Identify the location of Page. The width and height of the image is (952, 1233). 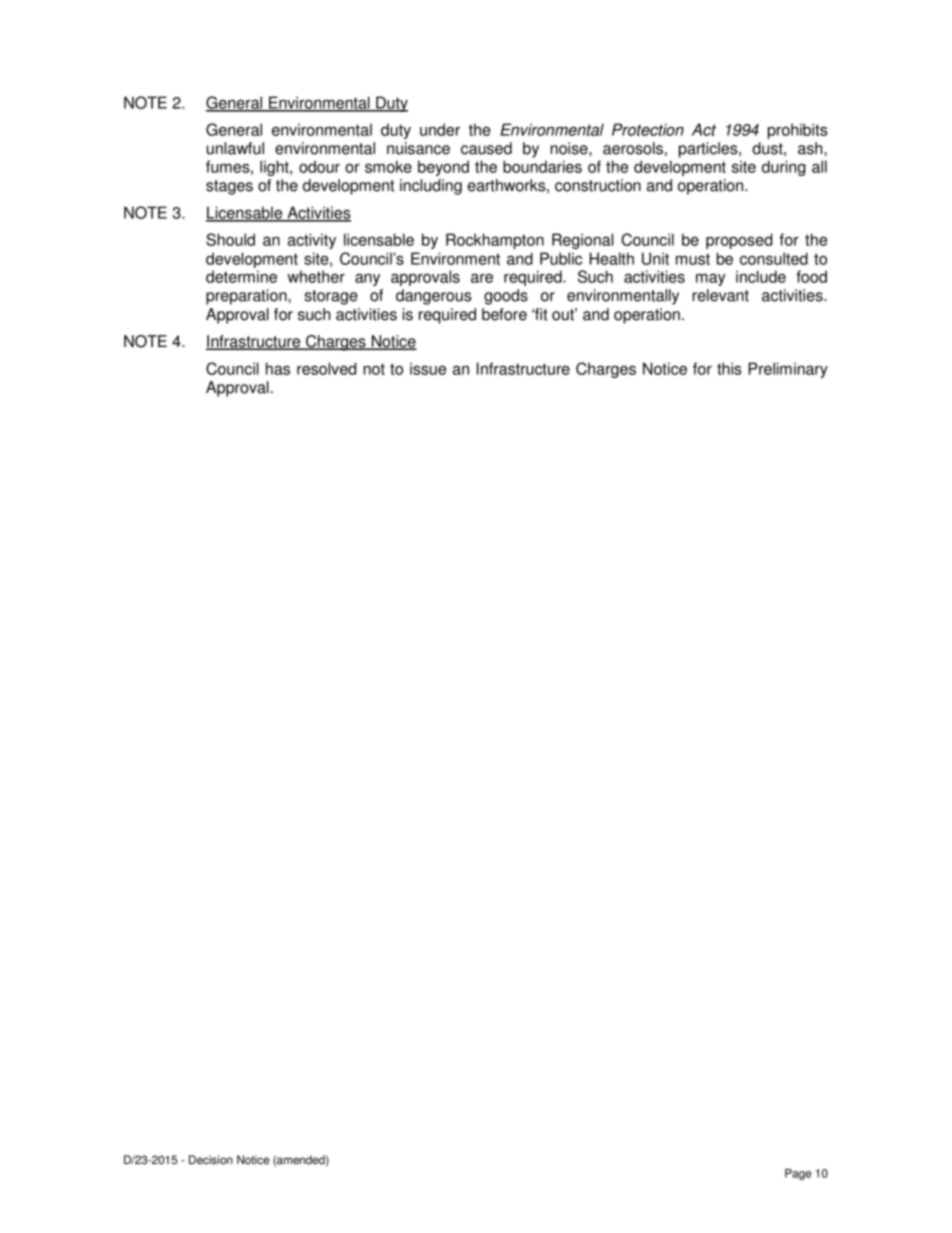
(798, 1174).
